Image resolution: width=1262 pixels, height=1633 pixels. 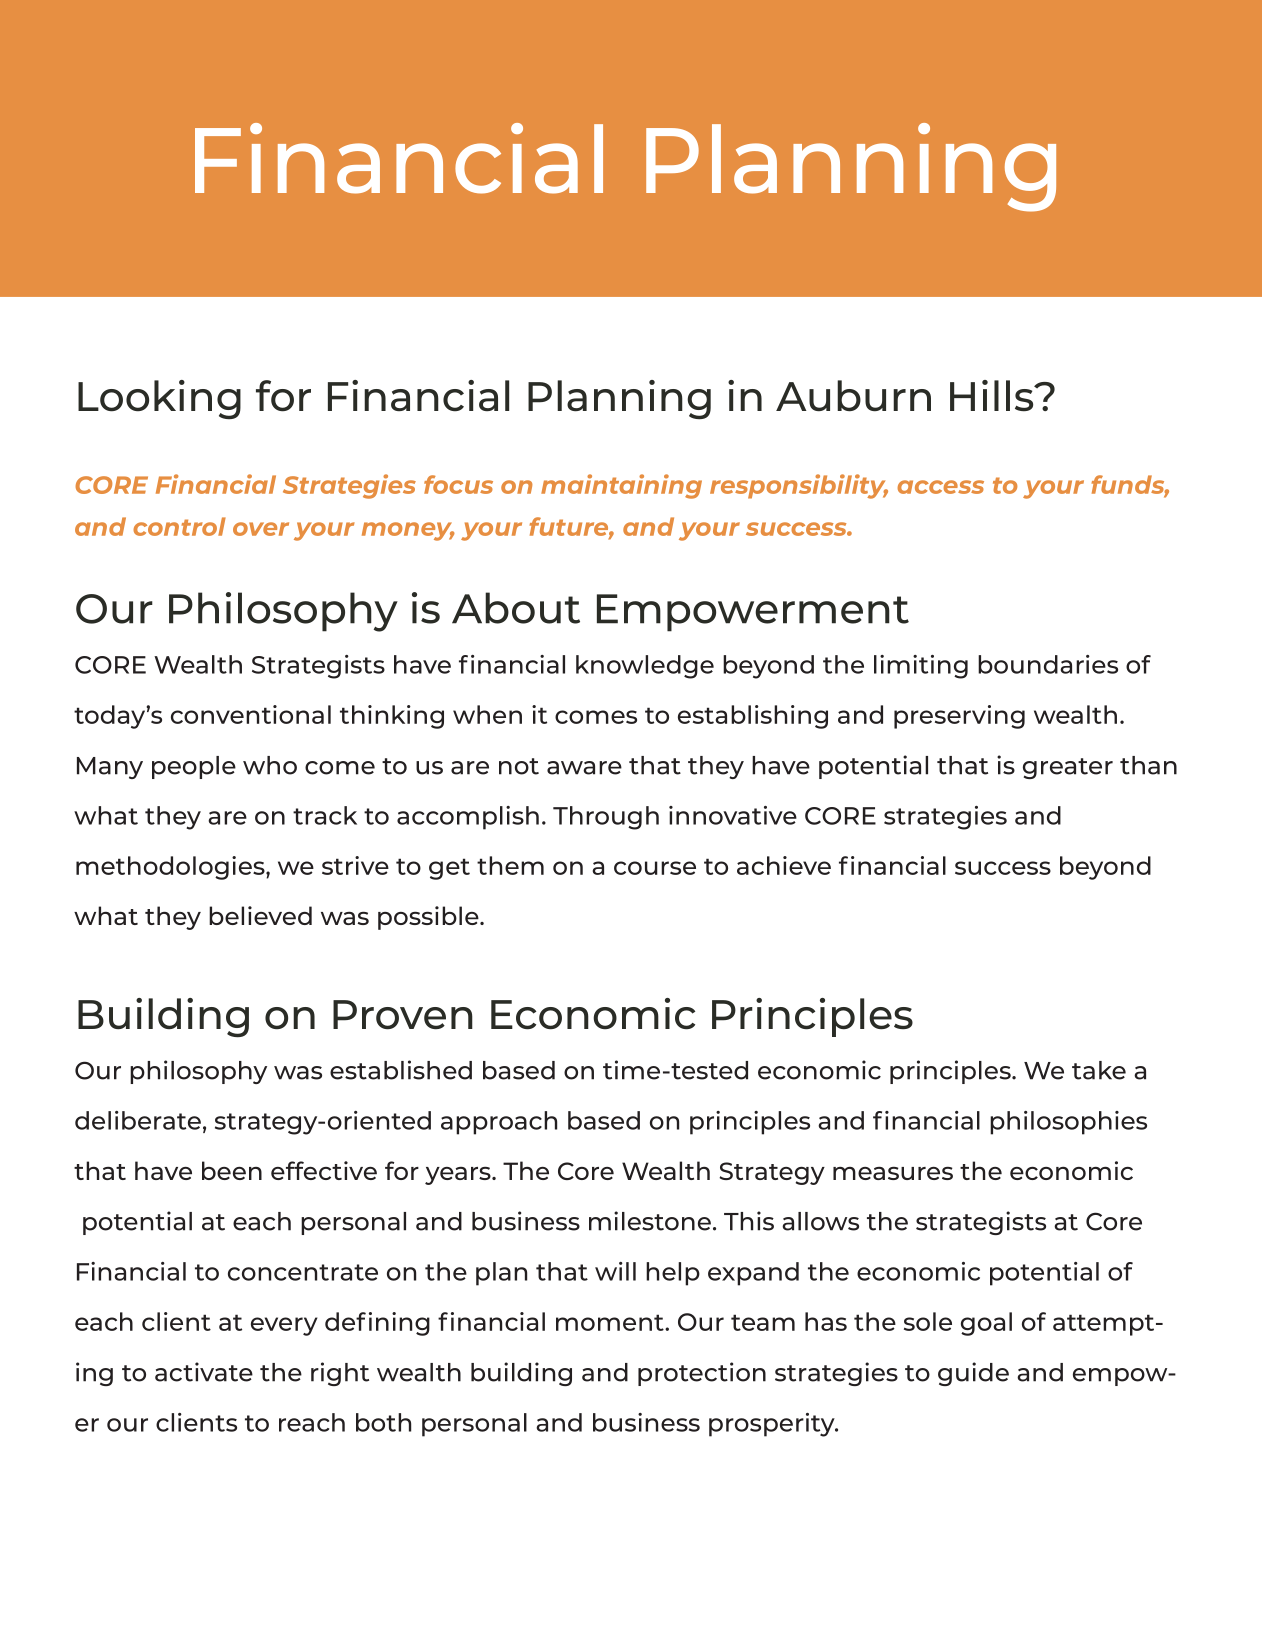 What do you see at coordinates (260, 915) in the screenshot?
I see `believed` at bounding box center [260, 915].
